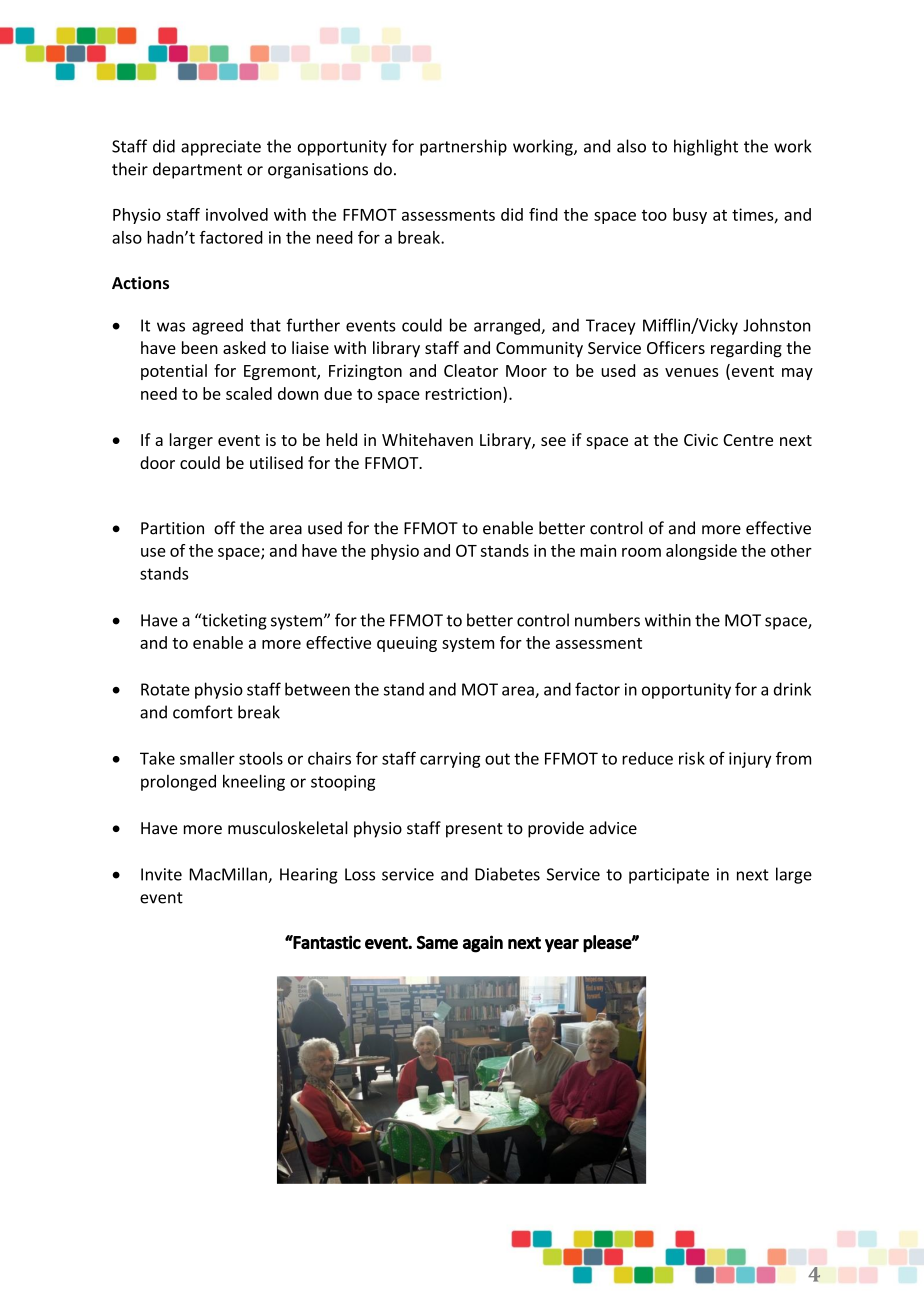 This page has height=1308, width=924. I want to click on present, so click(474, 830).
